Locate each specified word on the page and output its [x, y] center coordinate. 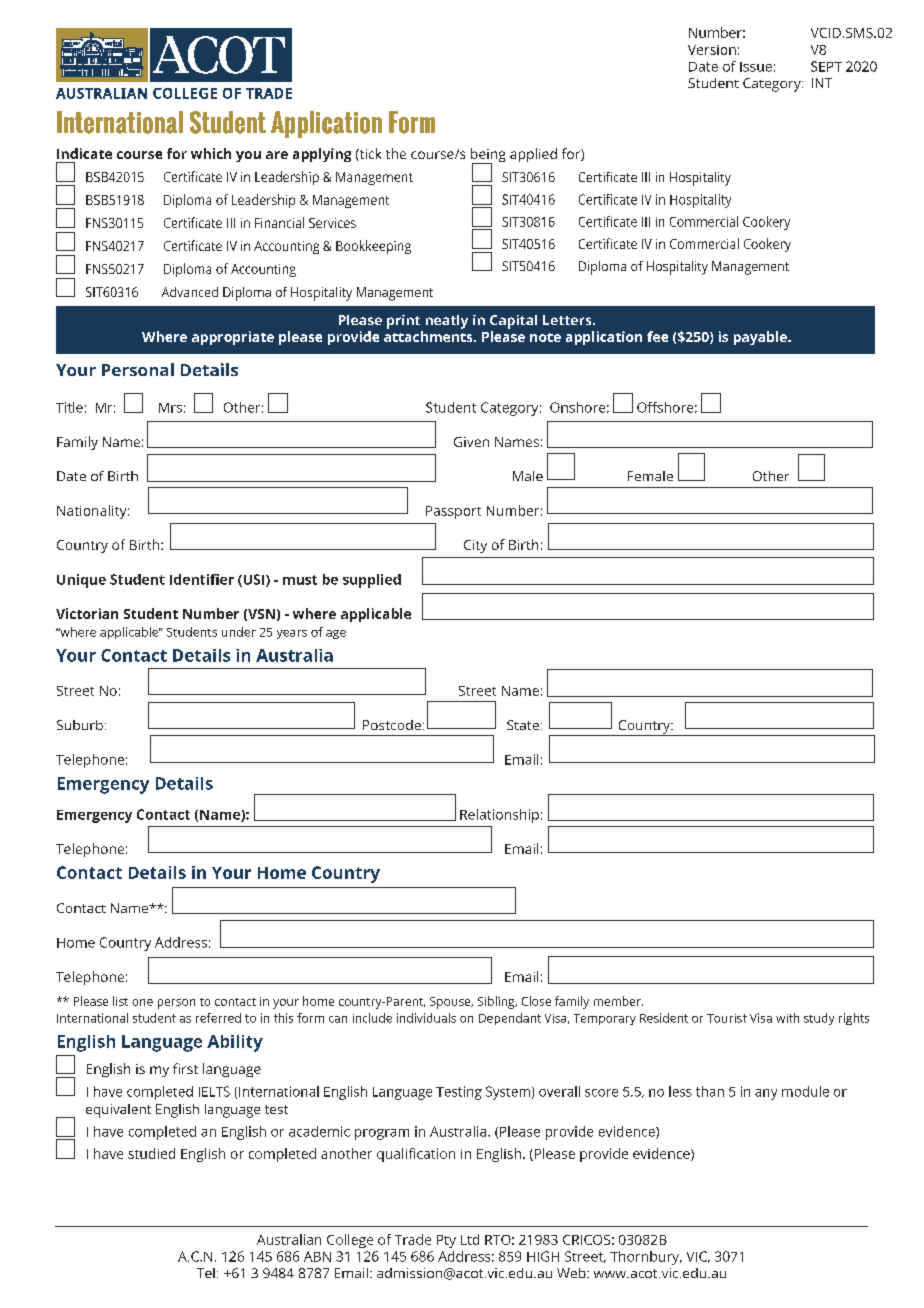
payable [761, 338]
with [787, 1018]
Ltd [470, 1239]
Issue [756, 67]
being [488, 156]
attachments [429, 336]
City [475, 546]
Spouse [451, 1003]
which [211, 153]
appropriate [233, 338]
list [120, 1001]
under [239, 632]
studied [151, 1153]
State [523, 725]
